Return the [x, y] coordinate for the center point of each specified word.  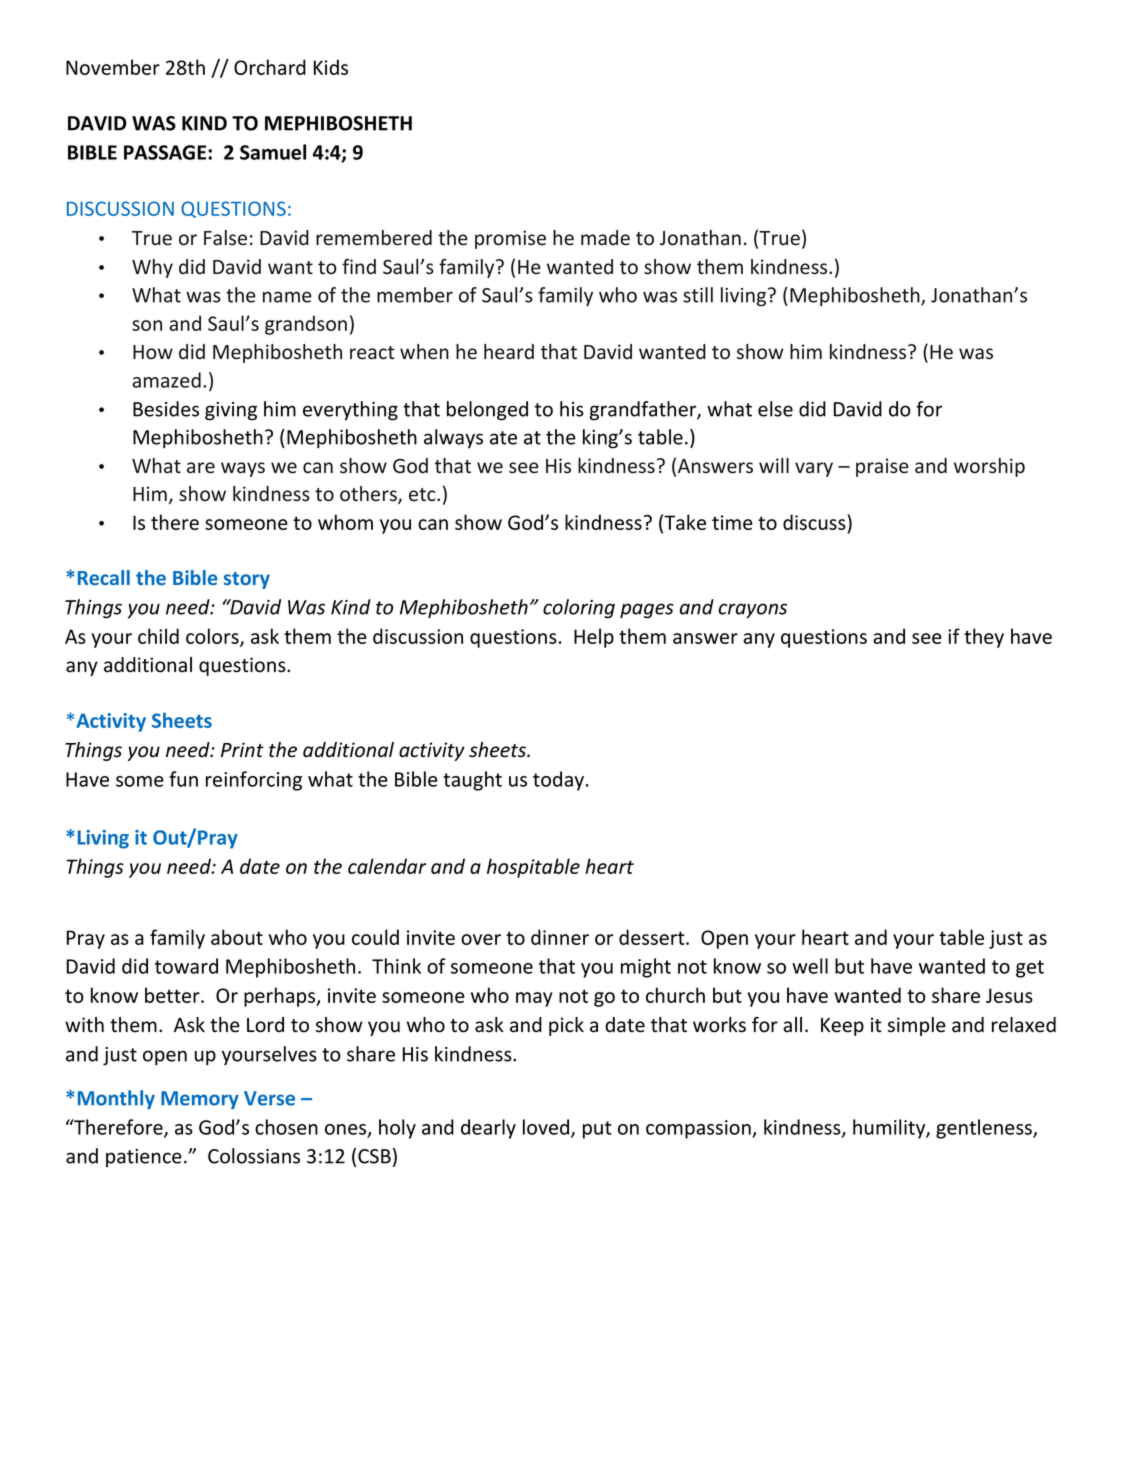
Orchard [270, 67]
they [984, 638]
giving [231, 411]
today [560, 781]
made [605, 238]
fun [183, 779]
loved [547, 1128]
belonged [487, 411]
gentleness [985, 1129]
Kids [331, 67]
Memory [200, 1100]
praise [882, 467]
